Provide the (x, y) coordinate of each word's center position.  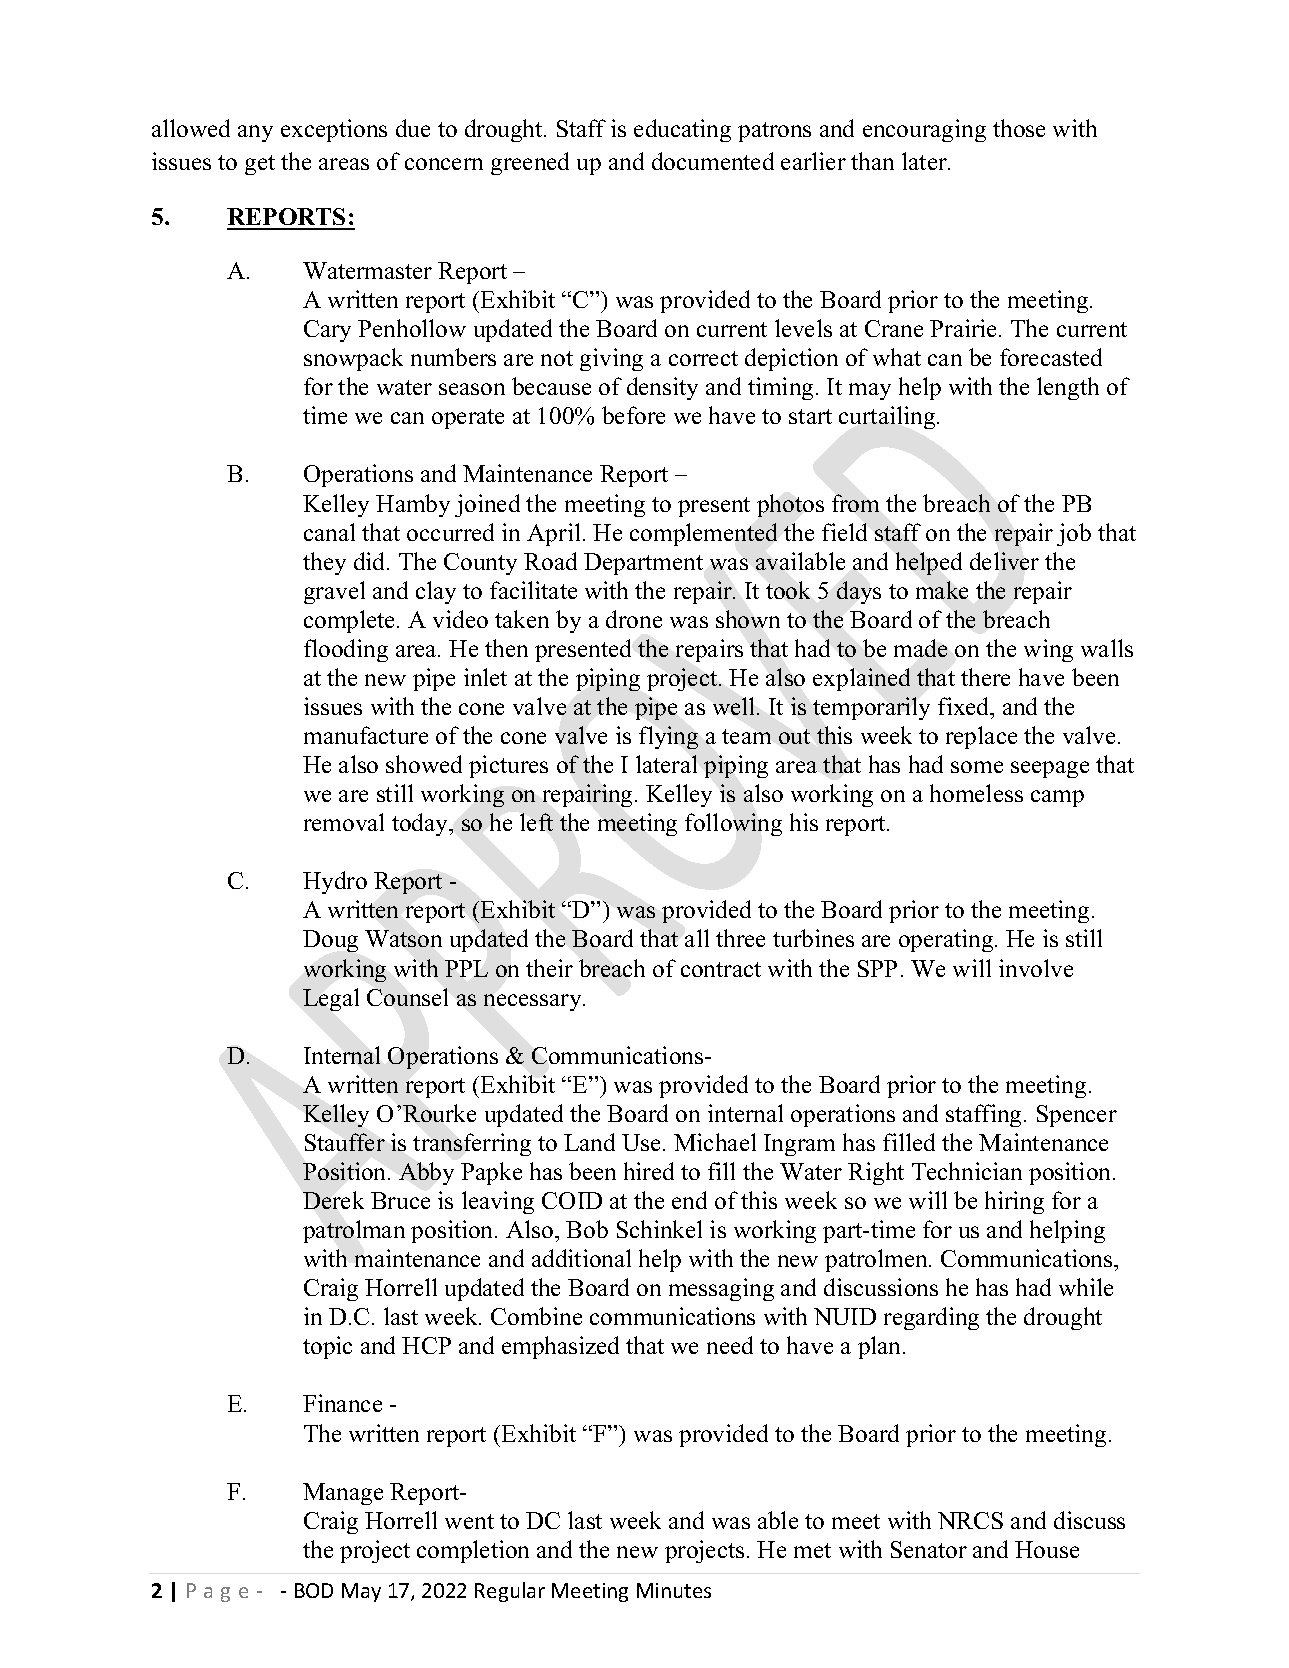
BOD (314, 1590)
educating (682, 130)
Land (589, 1142)
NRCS (970, 1520)
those (1019, 128)
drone (634, 619)
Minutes (674, 1590)
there (985, 677)
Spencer (1077, 1116)
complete (351, 621)
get (260, 165)
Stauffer (345, 1142)
